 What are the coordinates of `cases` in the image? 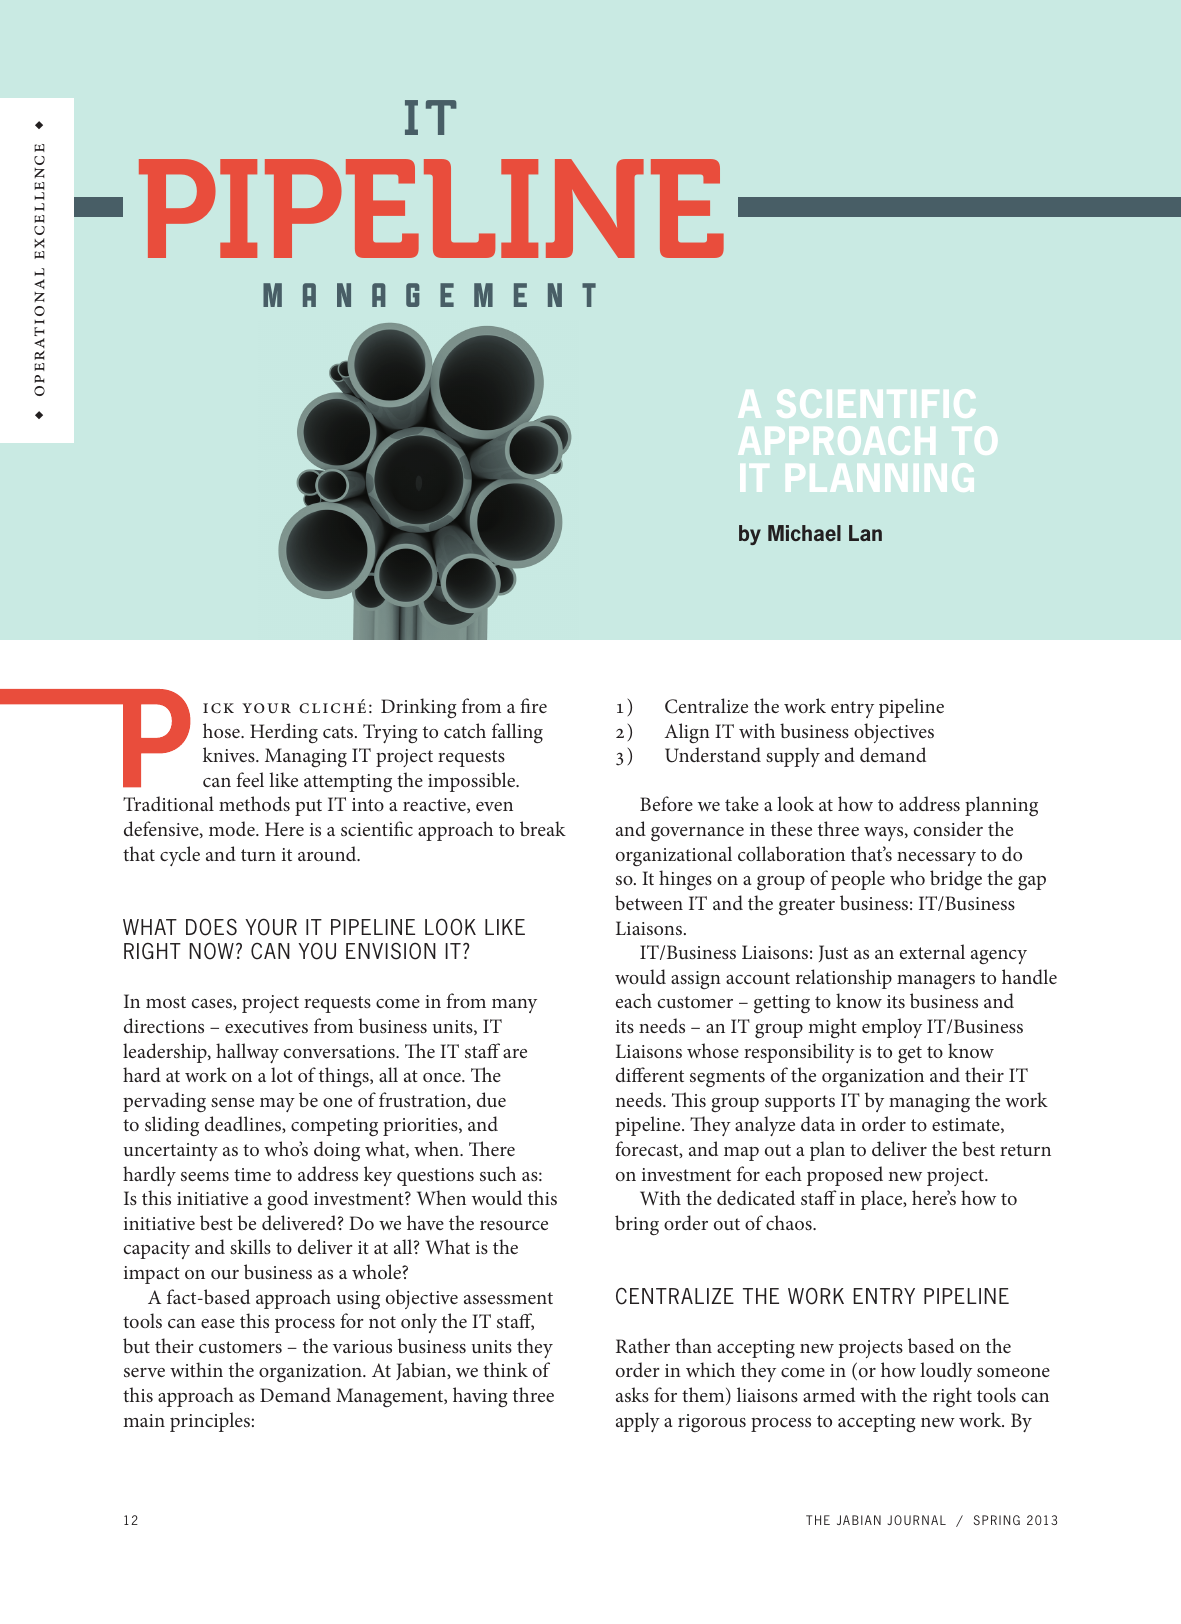 It's located at (213, 1004).
